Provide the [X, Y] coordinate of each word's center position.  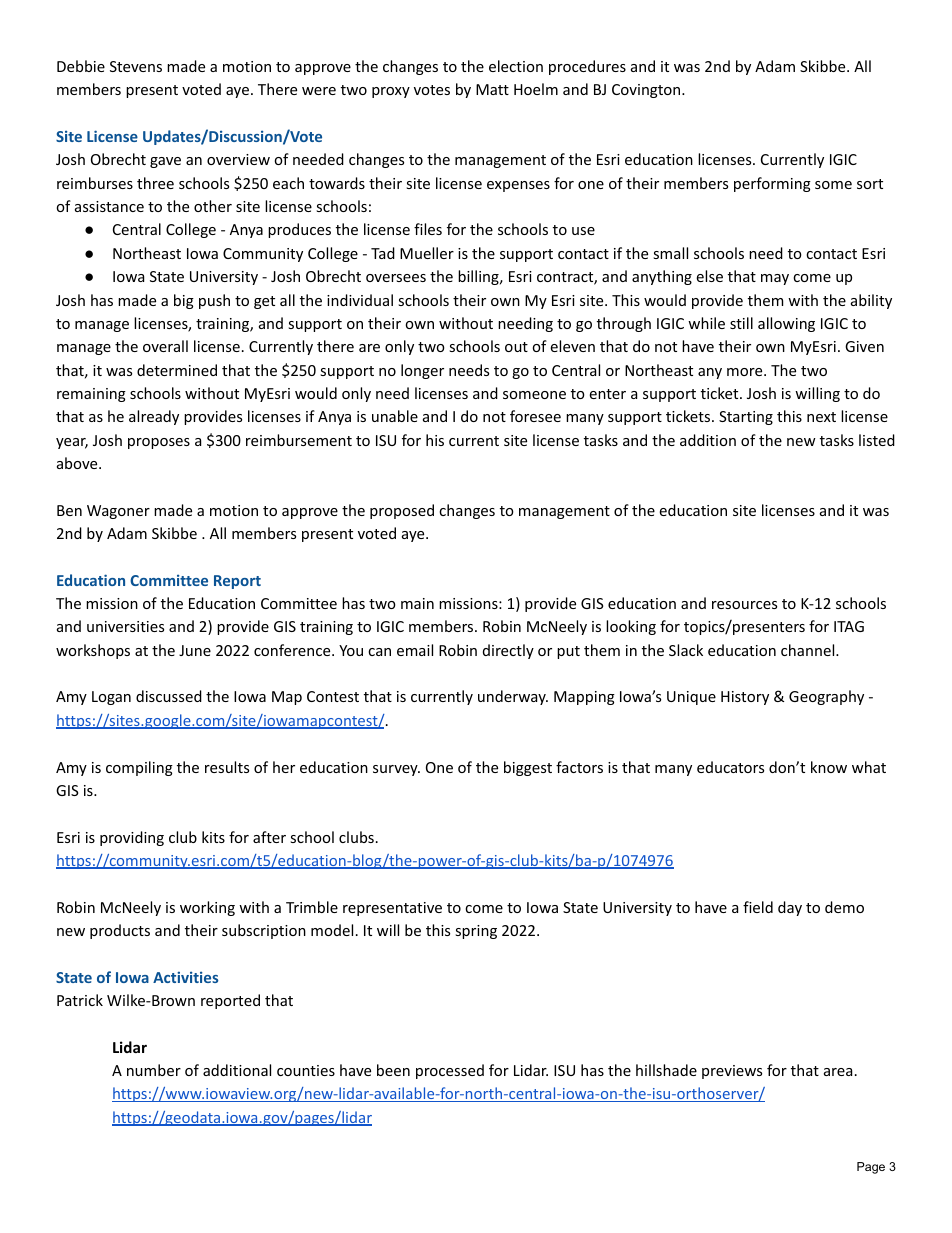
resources [744, 605]
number [154, 1070]
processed [450, 1071]
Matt [492, 89]
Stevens [136, 66]
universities [125, 626]
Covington [647, 91]
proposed [402, 511]
